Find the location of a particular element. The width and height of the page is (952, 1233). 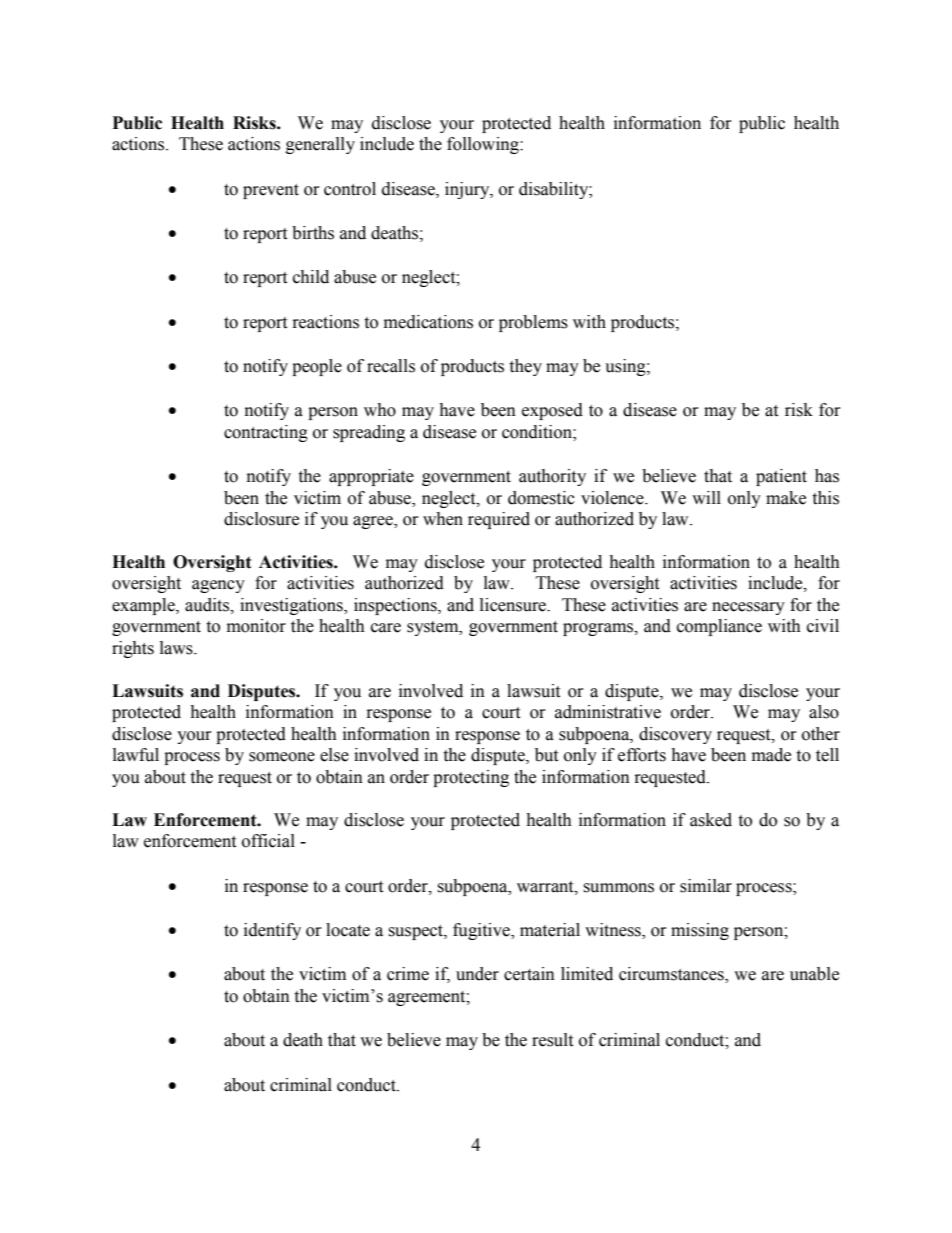

problems is located at coordinates (533, 323).
